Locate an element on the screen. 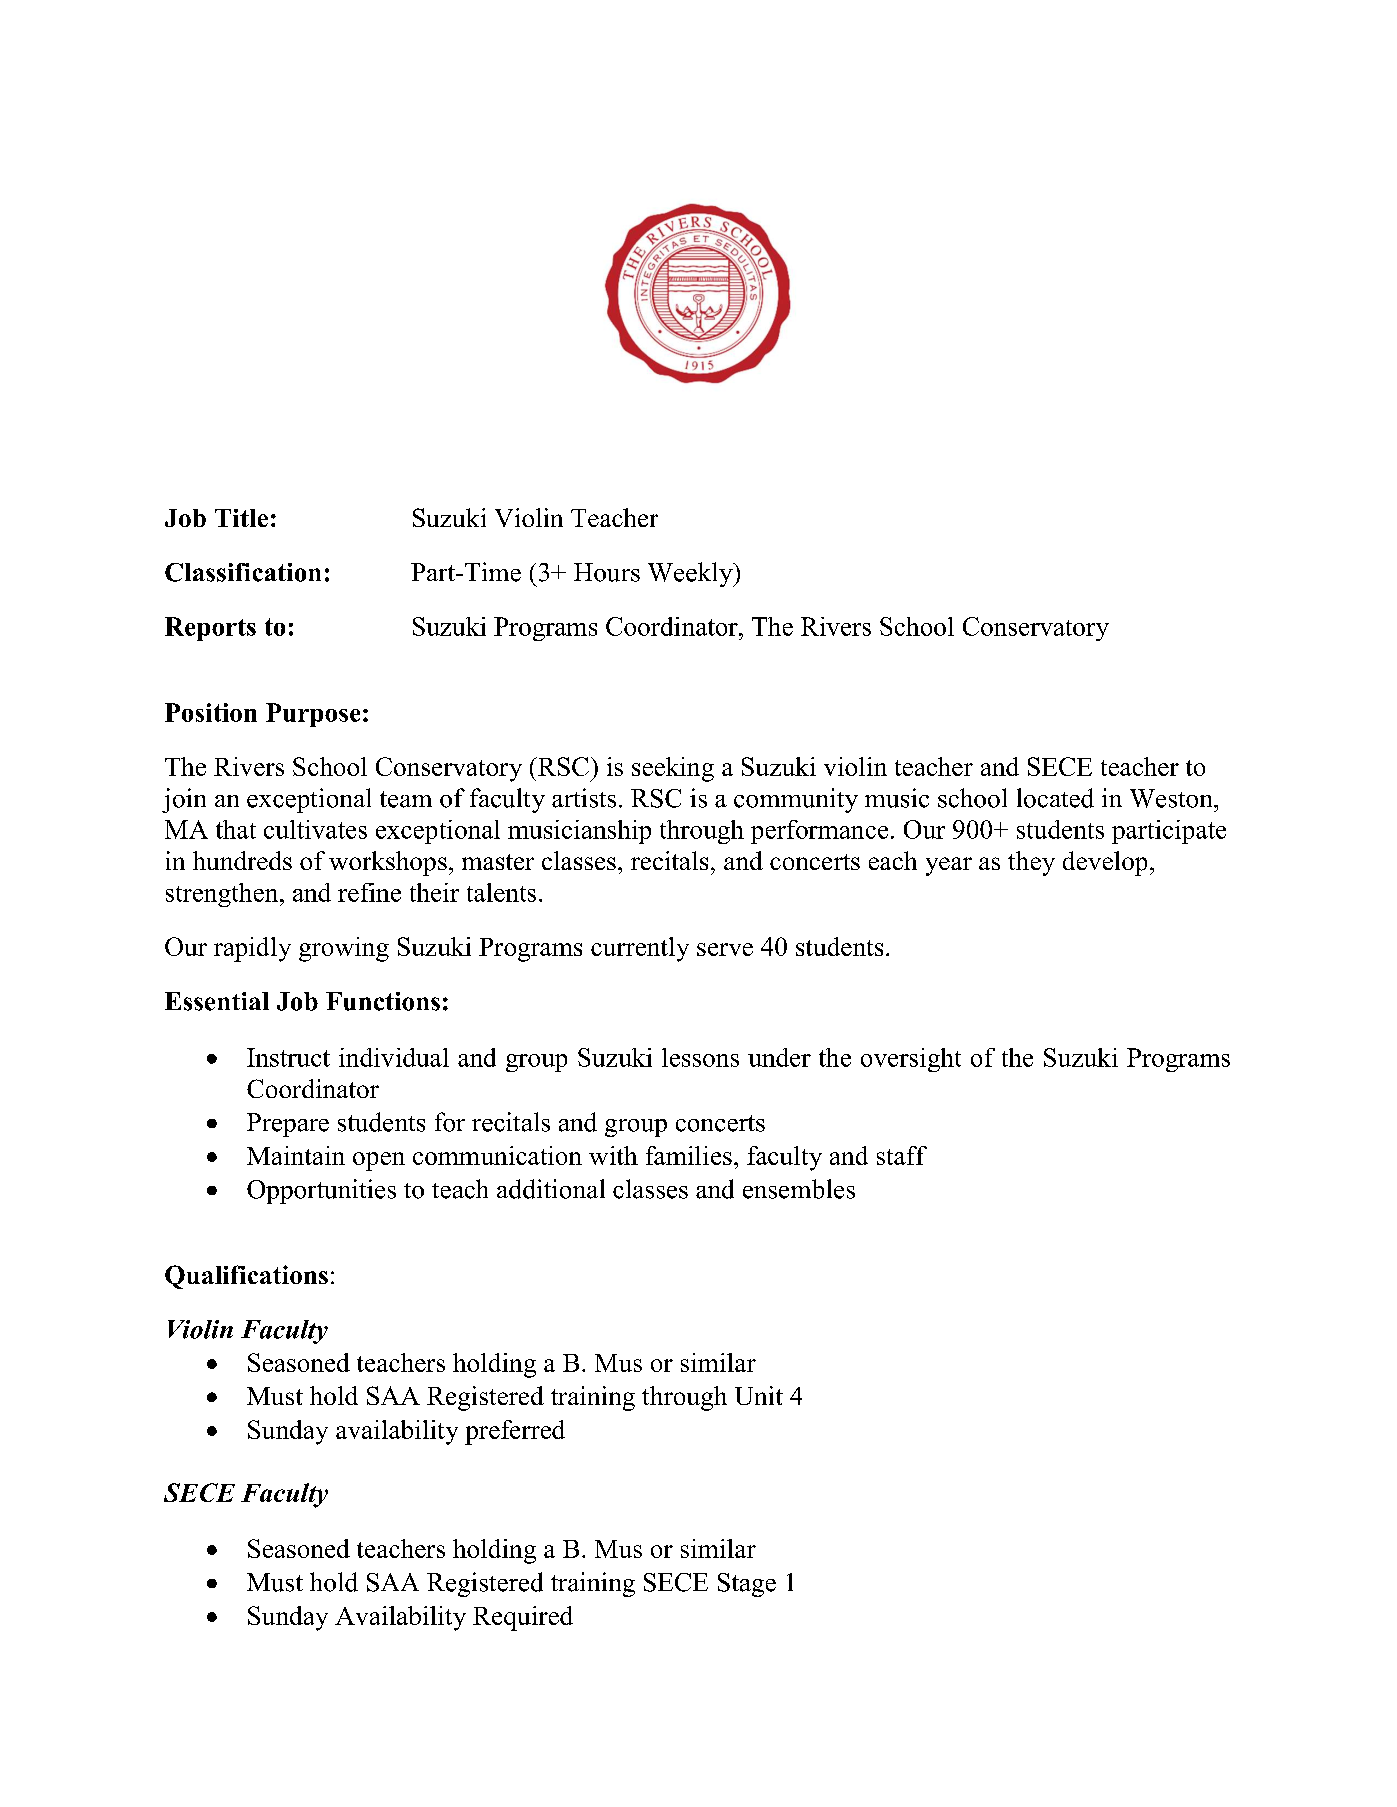 The width and height of the screenshot is (1397, 1807). currently is located at coordinates (640, 949).
